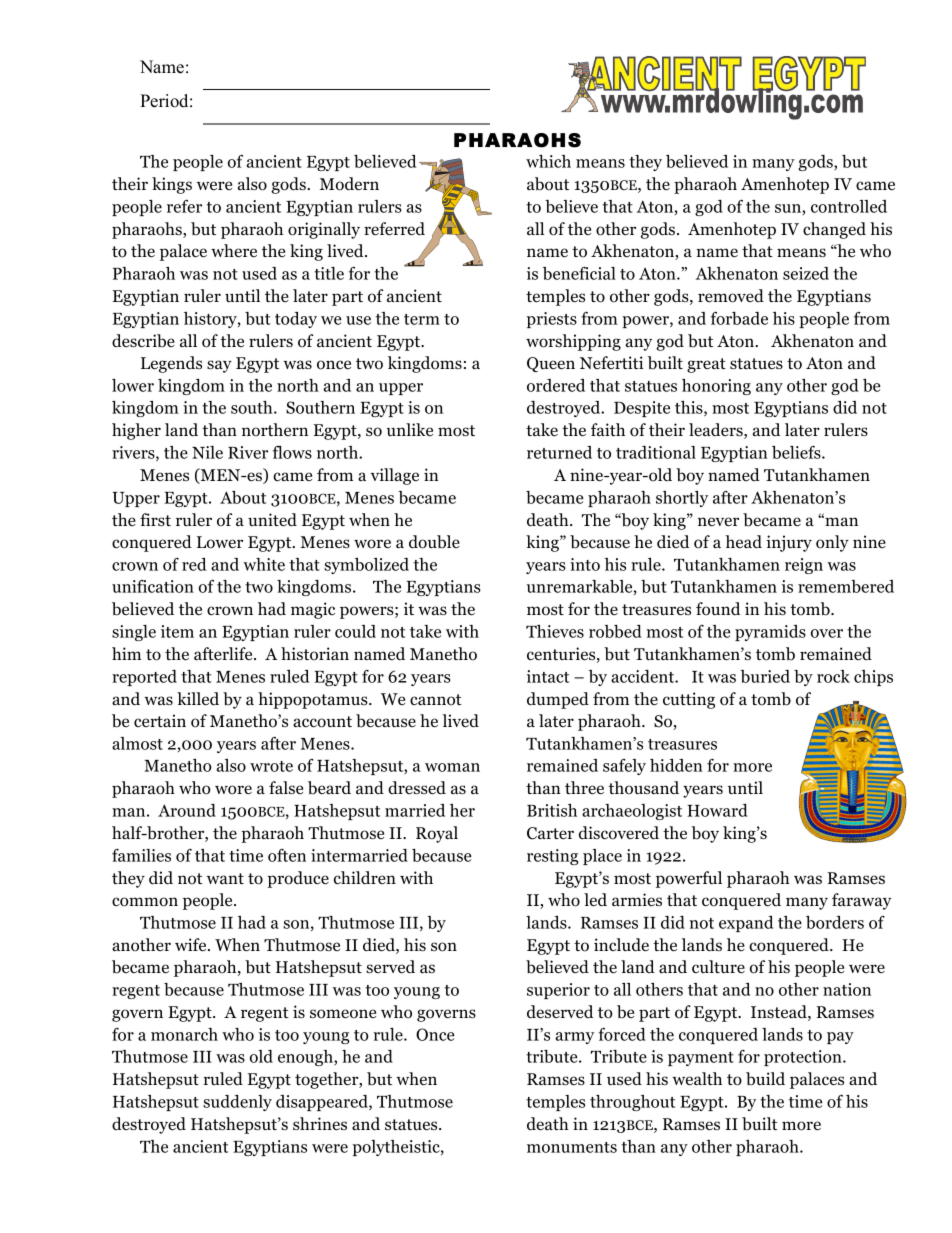  I want to click on resting, so click(553, 857).
